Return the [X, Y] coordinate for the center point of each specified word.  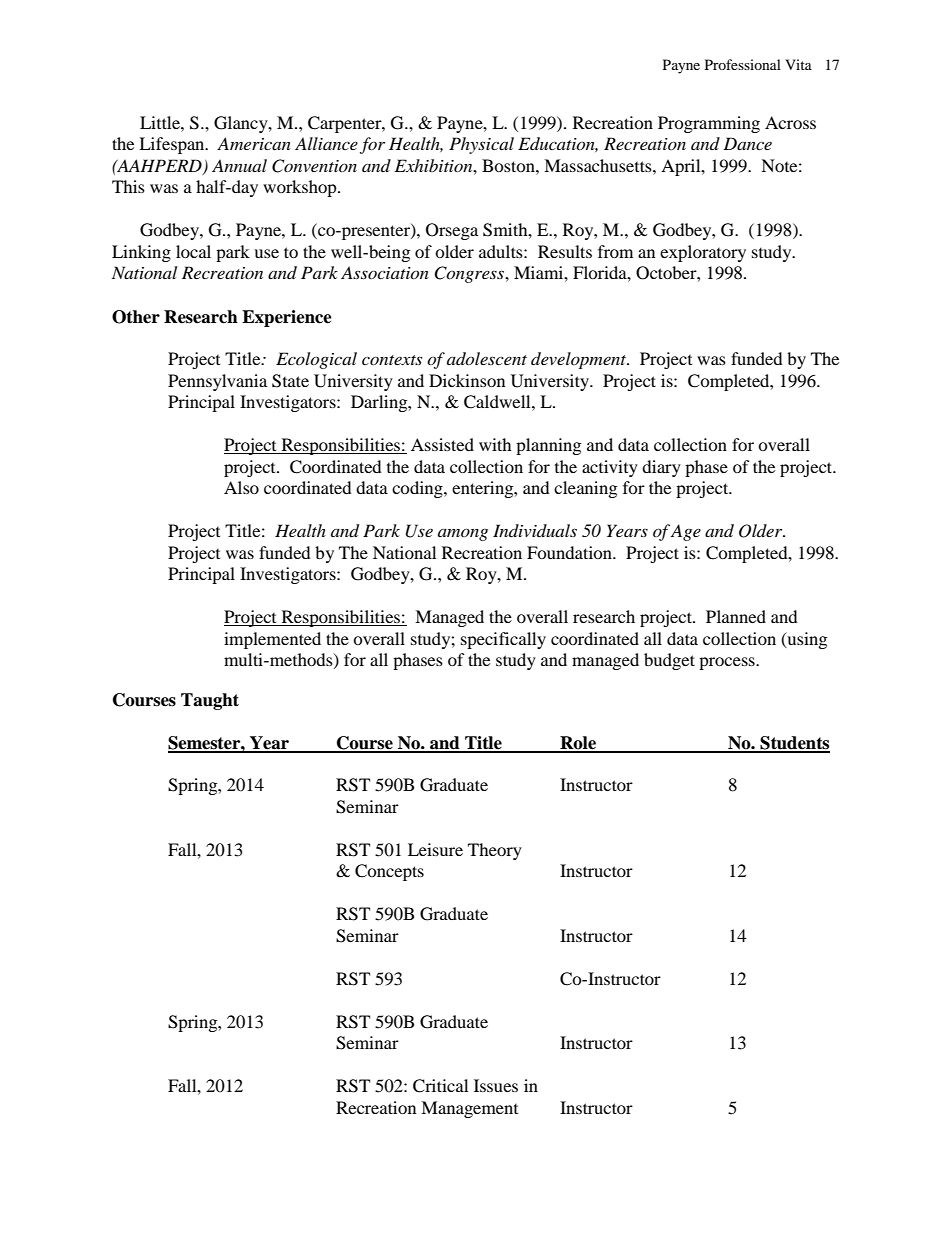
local [193, 251]
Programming [709, 124]
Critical [440, 1086]
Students [794, 744]
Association [385, 272]
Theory [495, 851]
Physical [481, 145]
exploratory [703, 253]
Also [241, 487]
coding [418, 489]
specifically [503, 640]
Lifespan [173, 145]
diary [661, 468]
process [728, 663]
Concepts [389, 872]
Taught [210, 701]
